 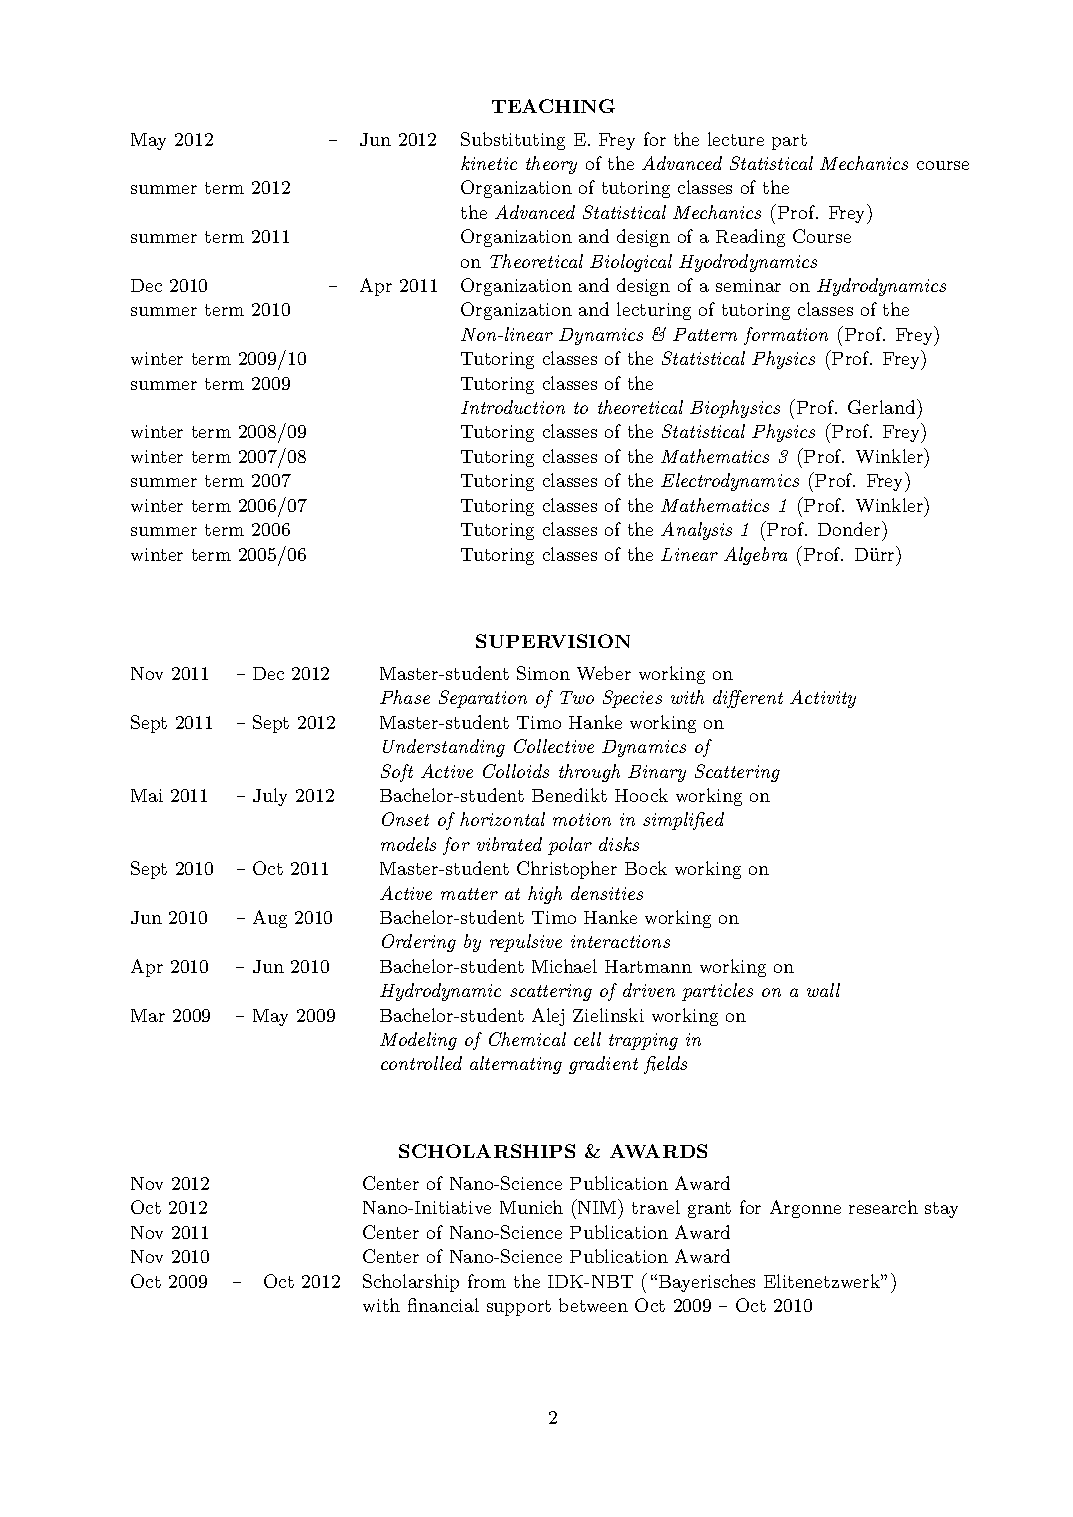 I want to click on Activity, so click(x=823, y=699).
